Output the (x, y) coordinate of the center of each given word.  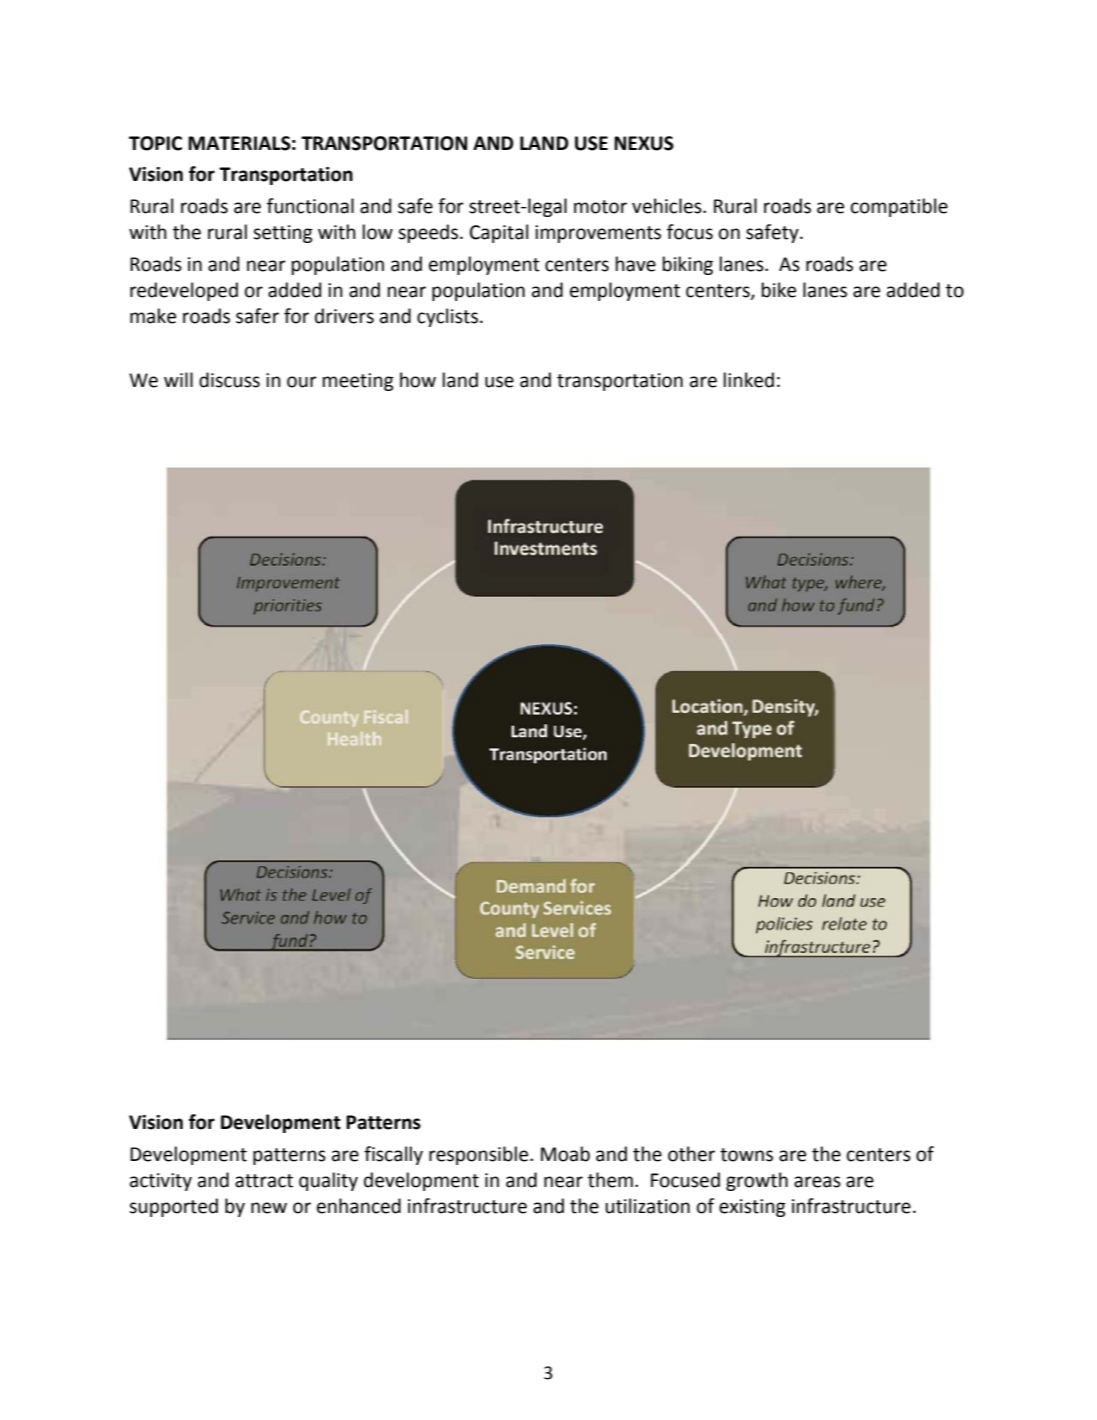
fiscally (393, 1155)
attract (264, 1181)
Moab (565, 1154)
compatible (899, 207)
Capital (499, 233)
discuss (229, 380)
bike (779, 290)
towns (746, 1155)
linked (749, 380)
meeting (358, 382)
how (418, 380)
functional (310, 206)
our (302, 382)
